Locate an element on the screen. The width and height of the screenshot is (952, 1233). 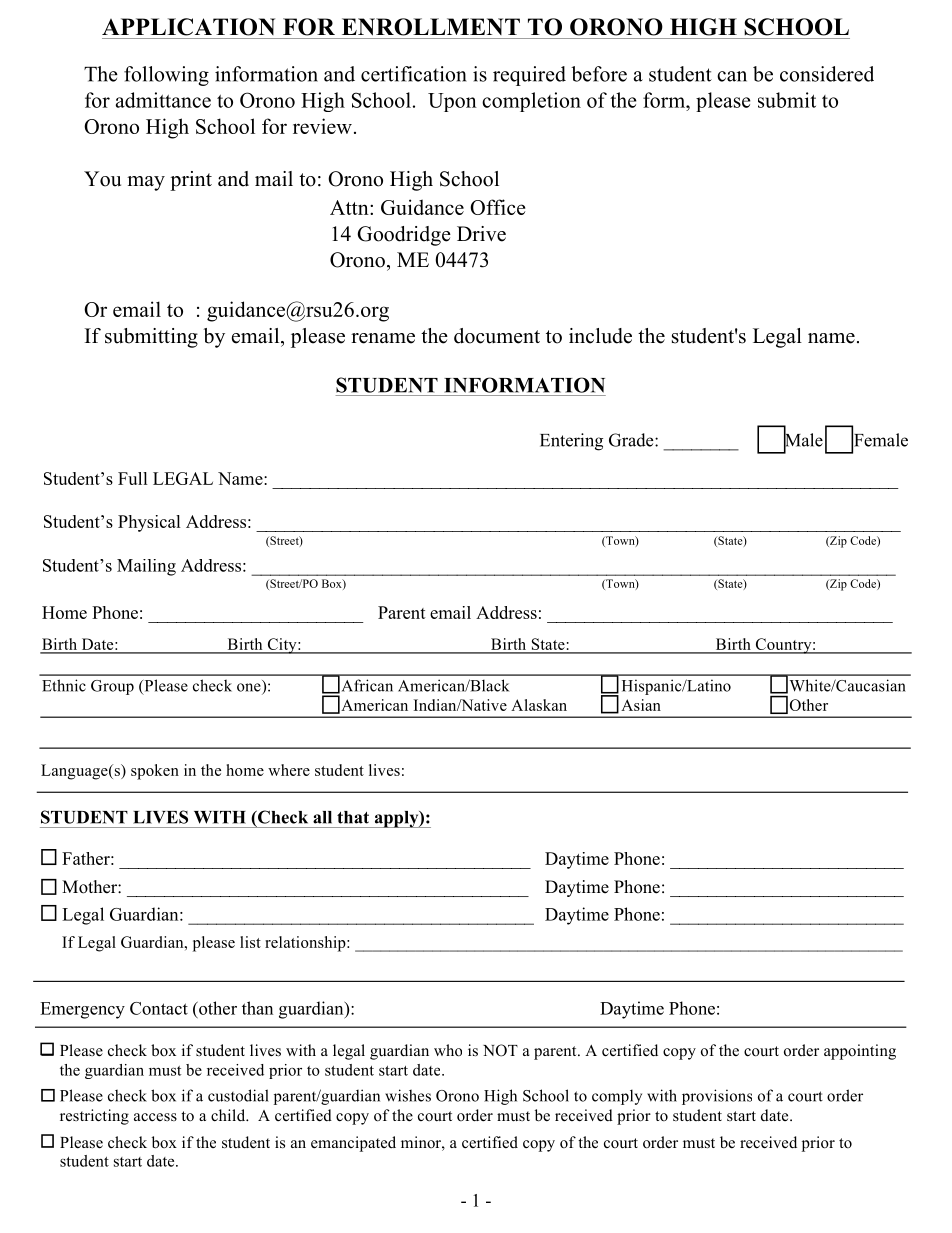
Entering is located at coordinates (571, 442).
